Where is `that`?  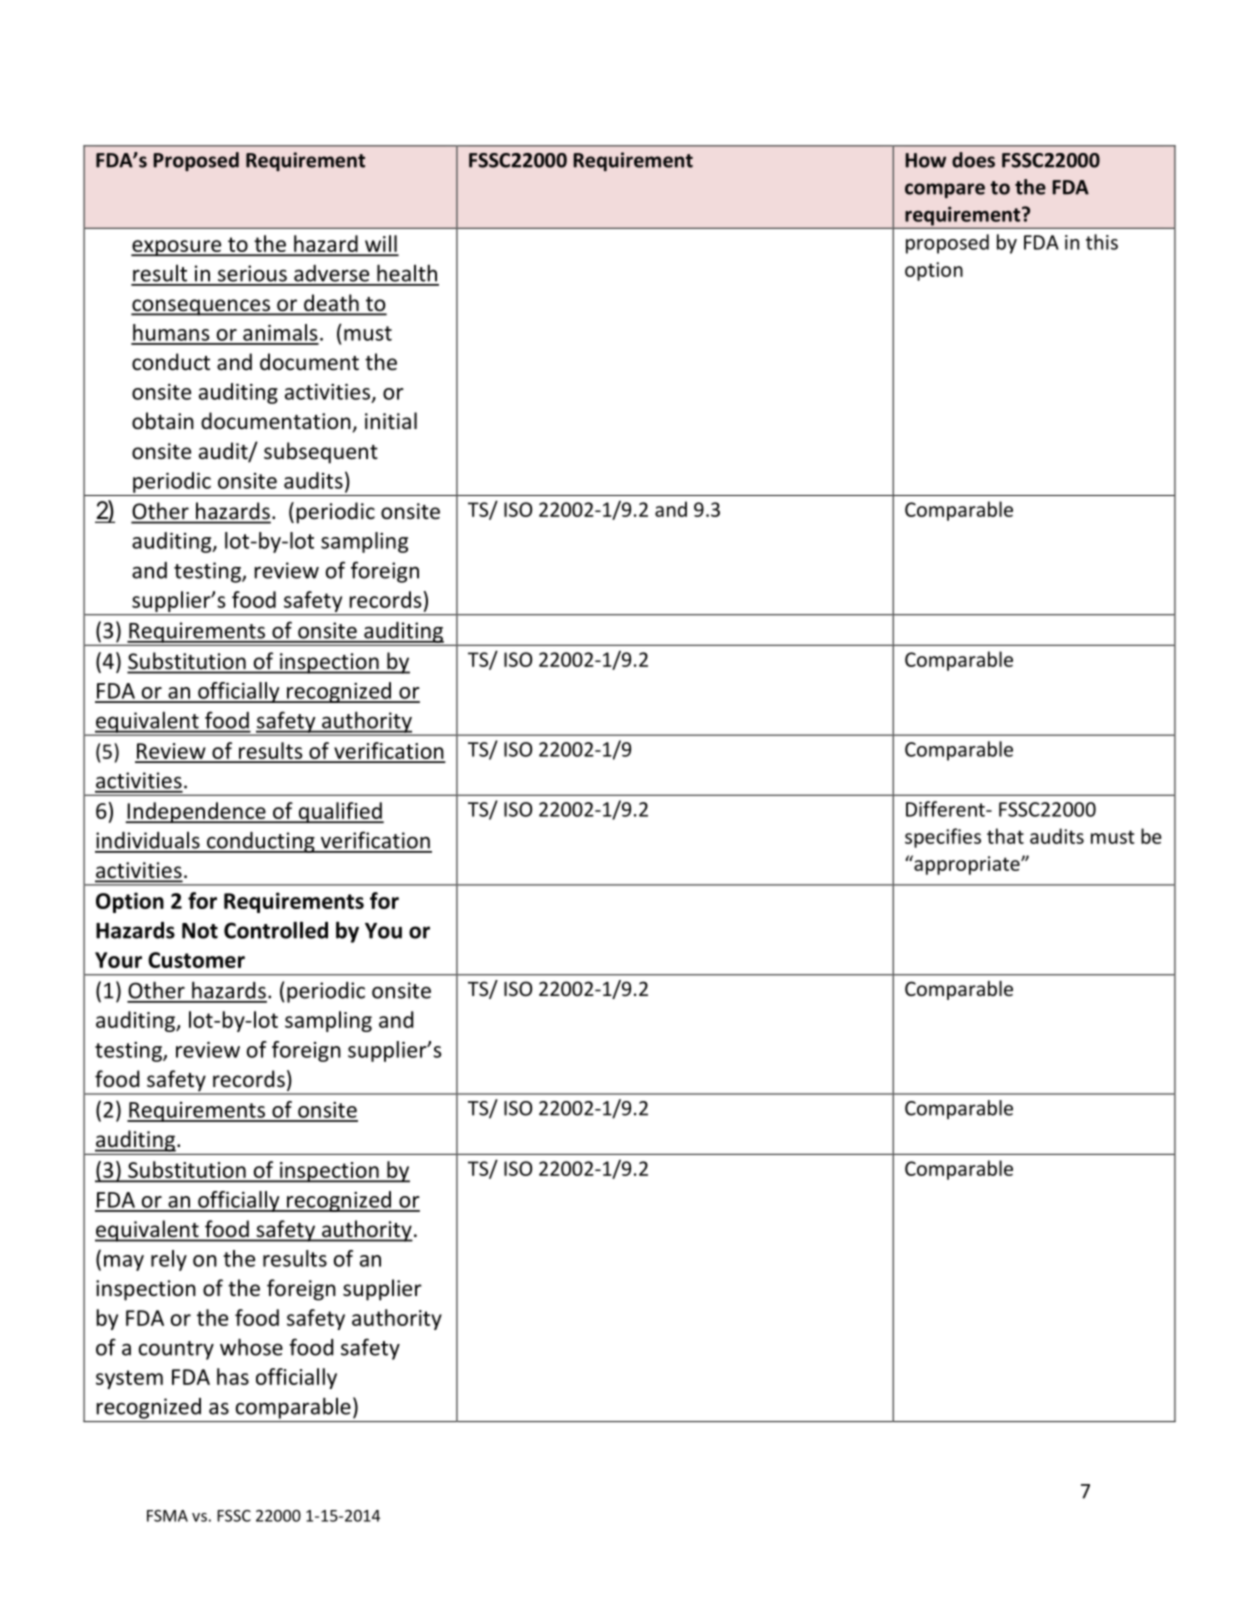 that is located at coordinates (1005, 836).
